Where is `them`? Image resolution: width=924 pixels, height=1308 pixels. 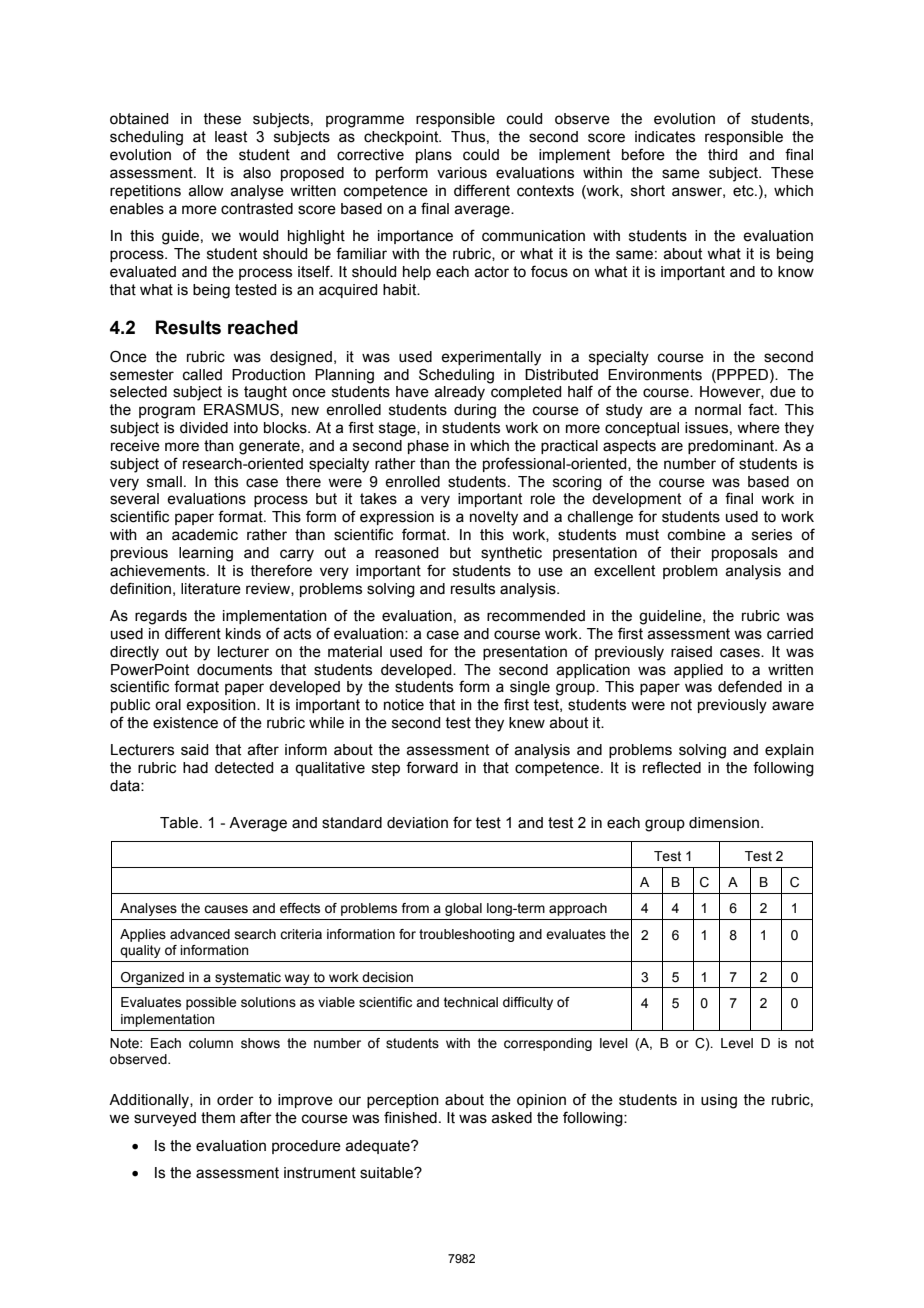 them is located at coordinates (218, 1118).
